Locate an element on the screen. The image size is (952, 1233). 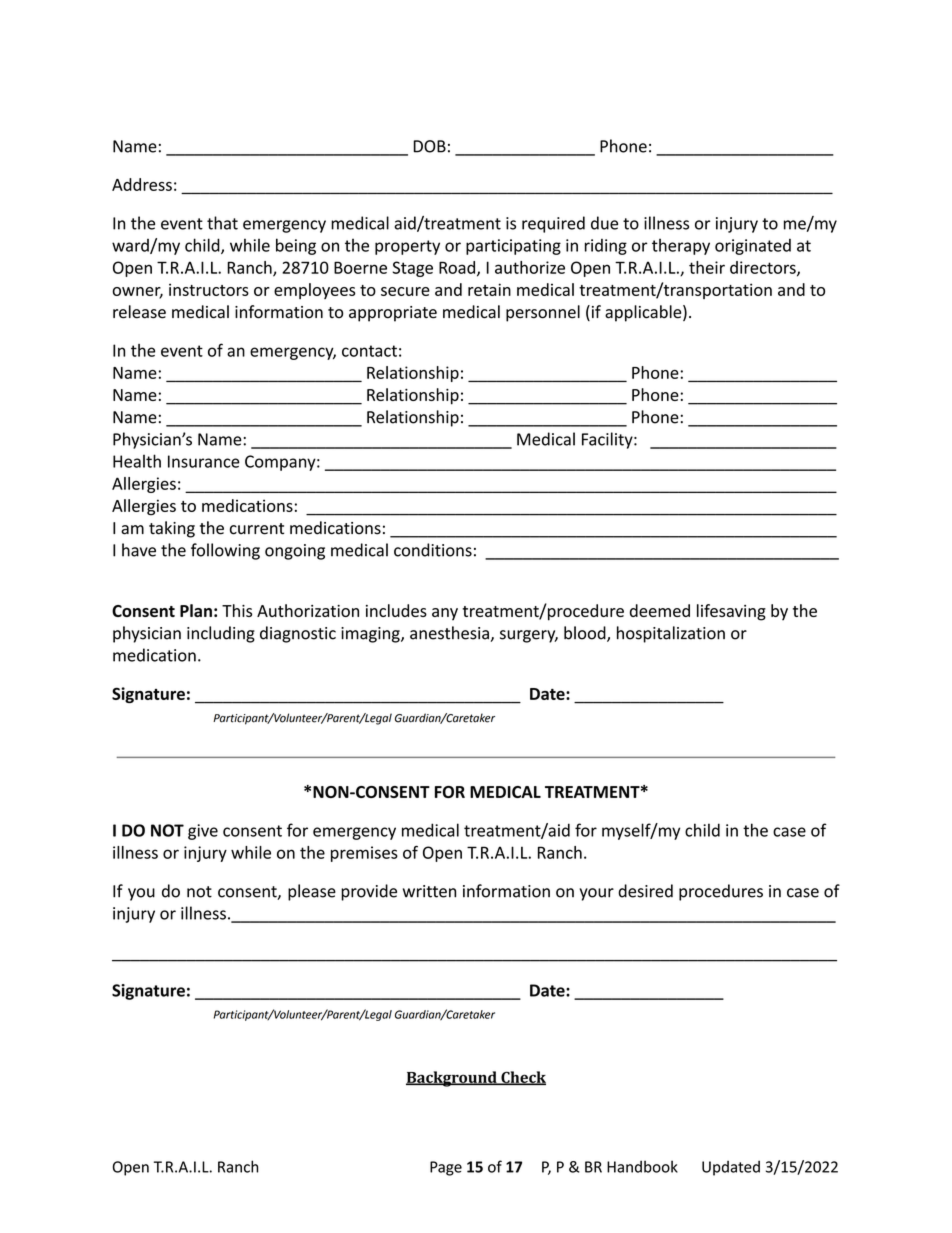
DOB is located at coordinates (429, 146).
